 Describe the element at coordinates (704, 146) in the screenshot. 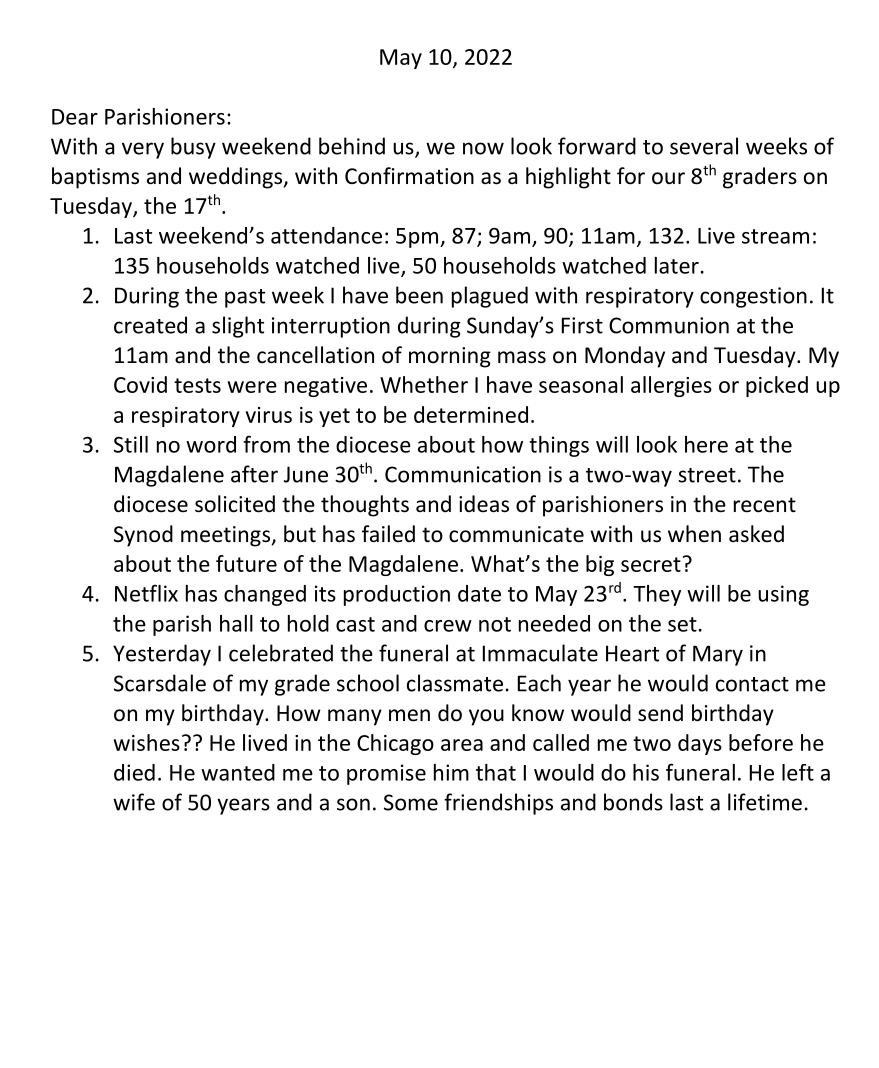

I see `several` at that location.
